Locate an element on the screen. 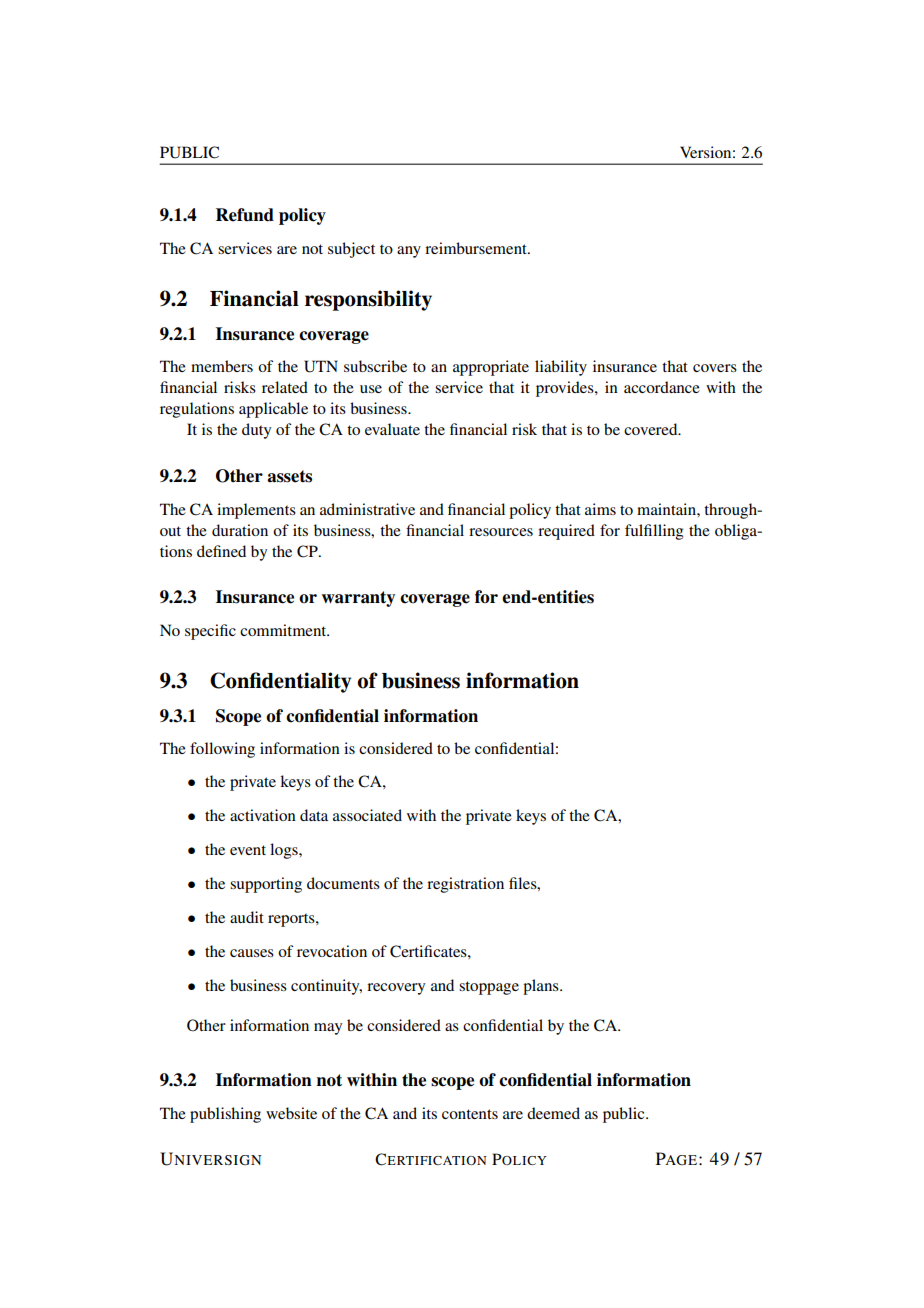  registration is located at coordinates (465, 885).
